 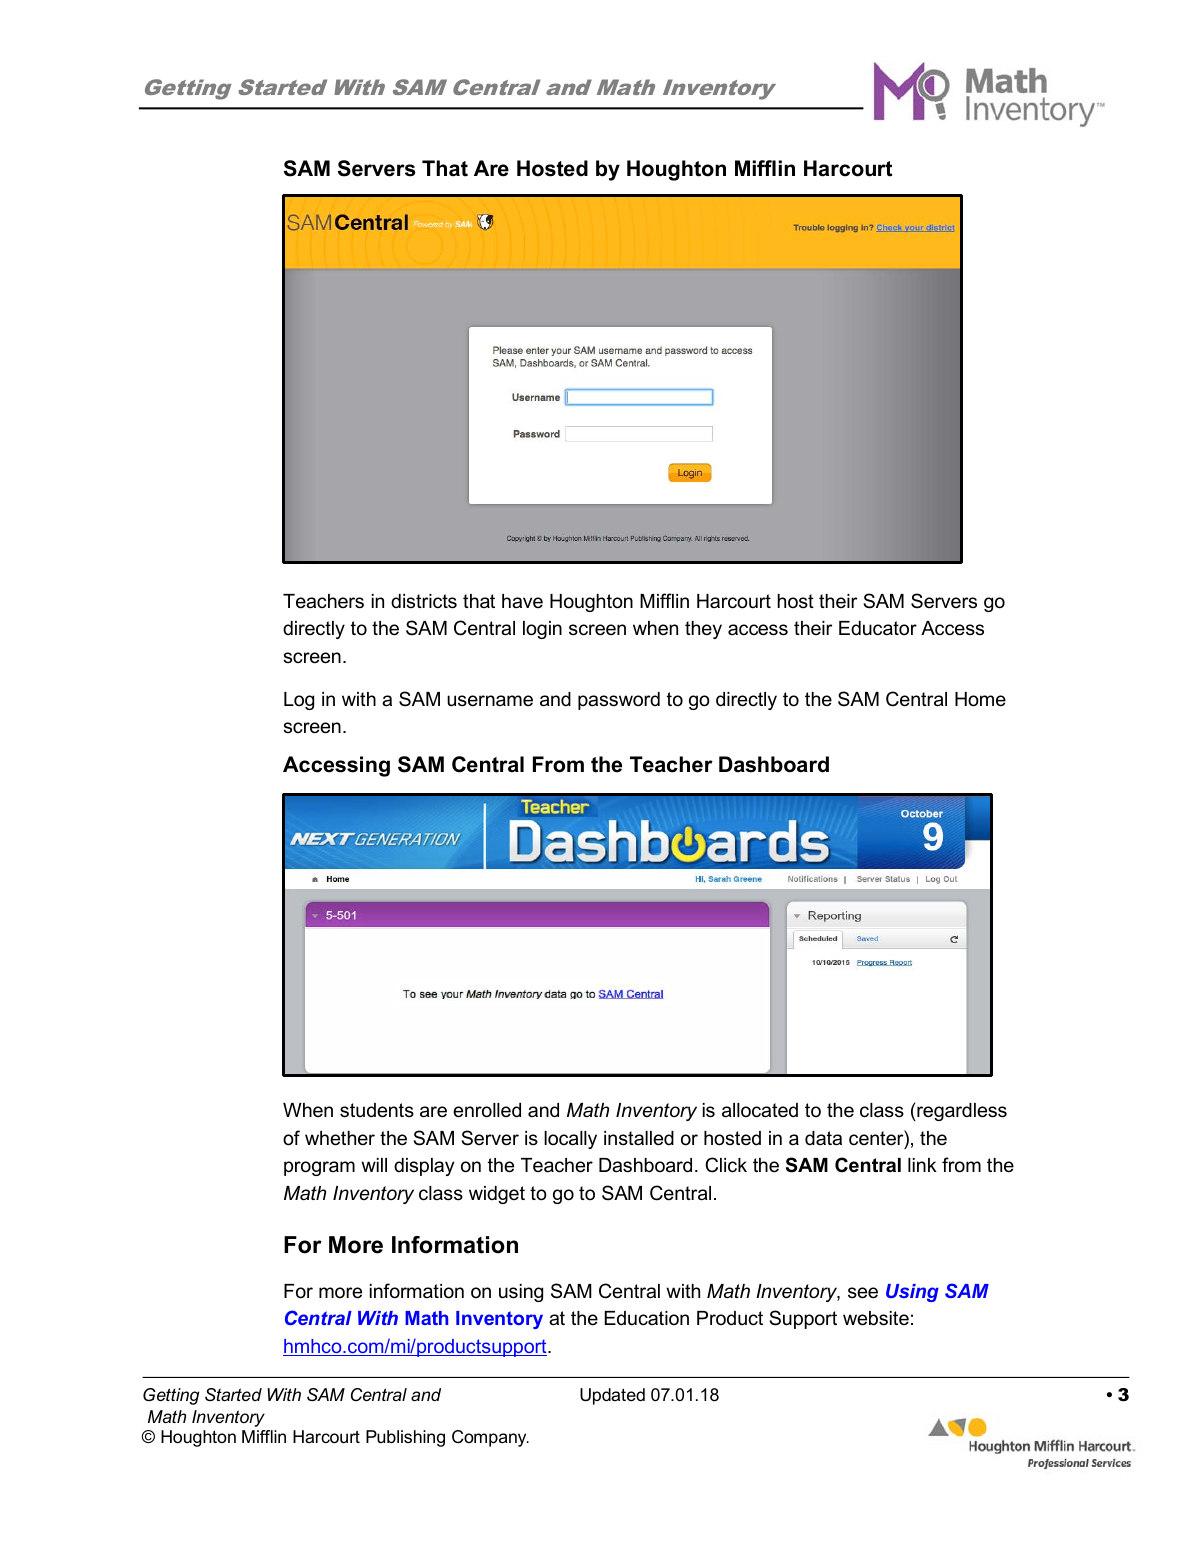 What do you see at coordinates (760, 1110) in the screenshot?
I see `allocated` at bounding box center [760, 1110].
